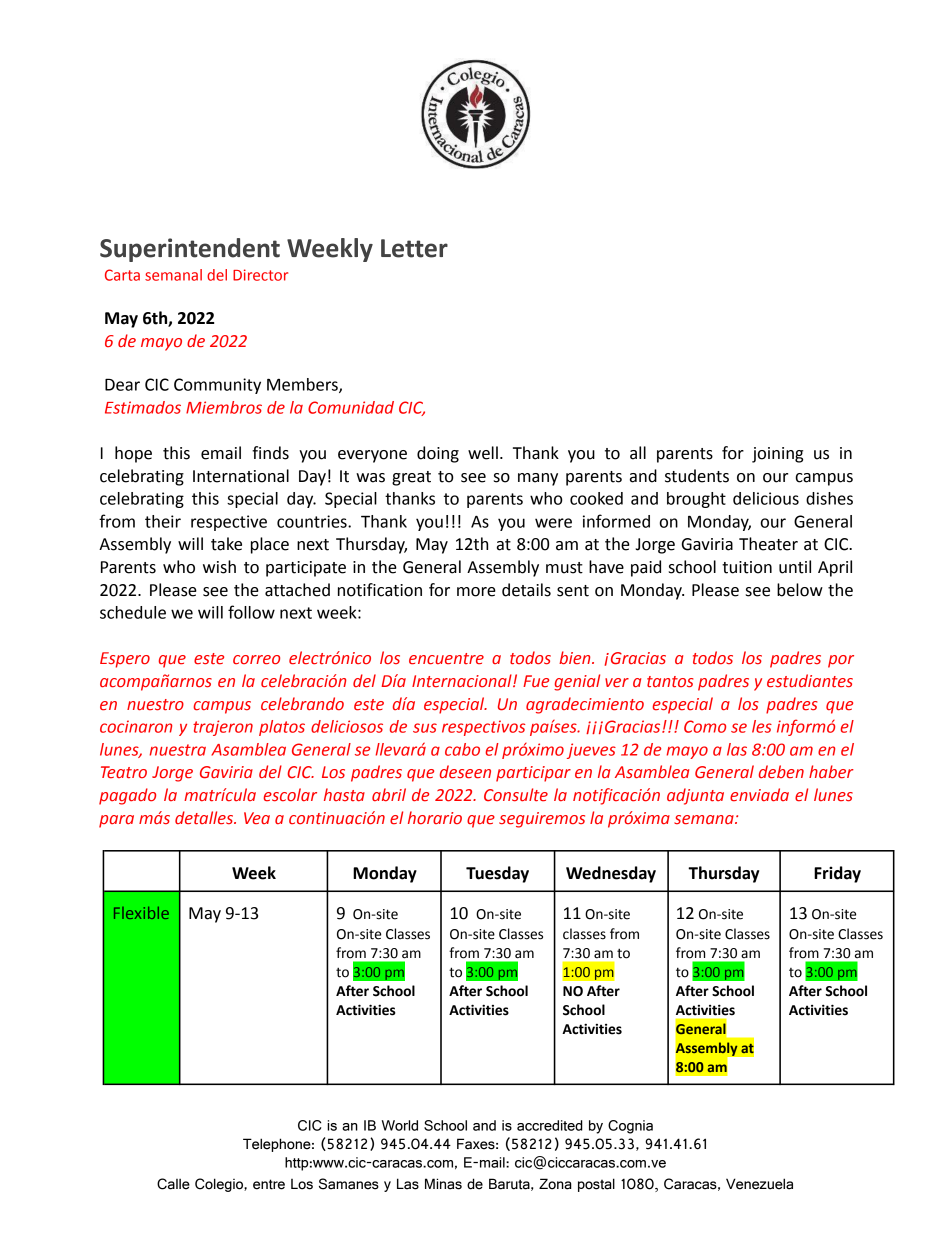 The width and height of the screenshot is (952, 1233). What do you see at coordinates (777, 455) in the screenshot?
I see `joining` at bounding box center [777, 455].
